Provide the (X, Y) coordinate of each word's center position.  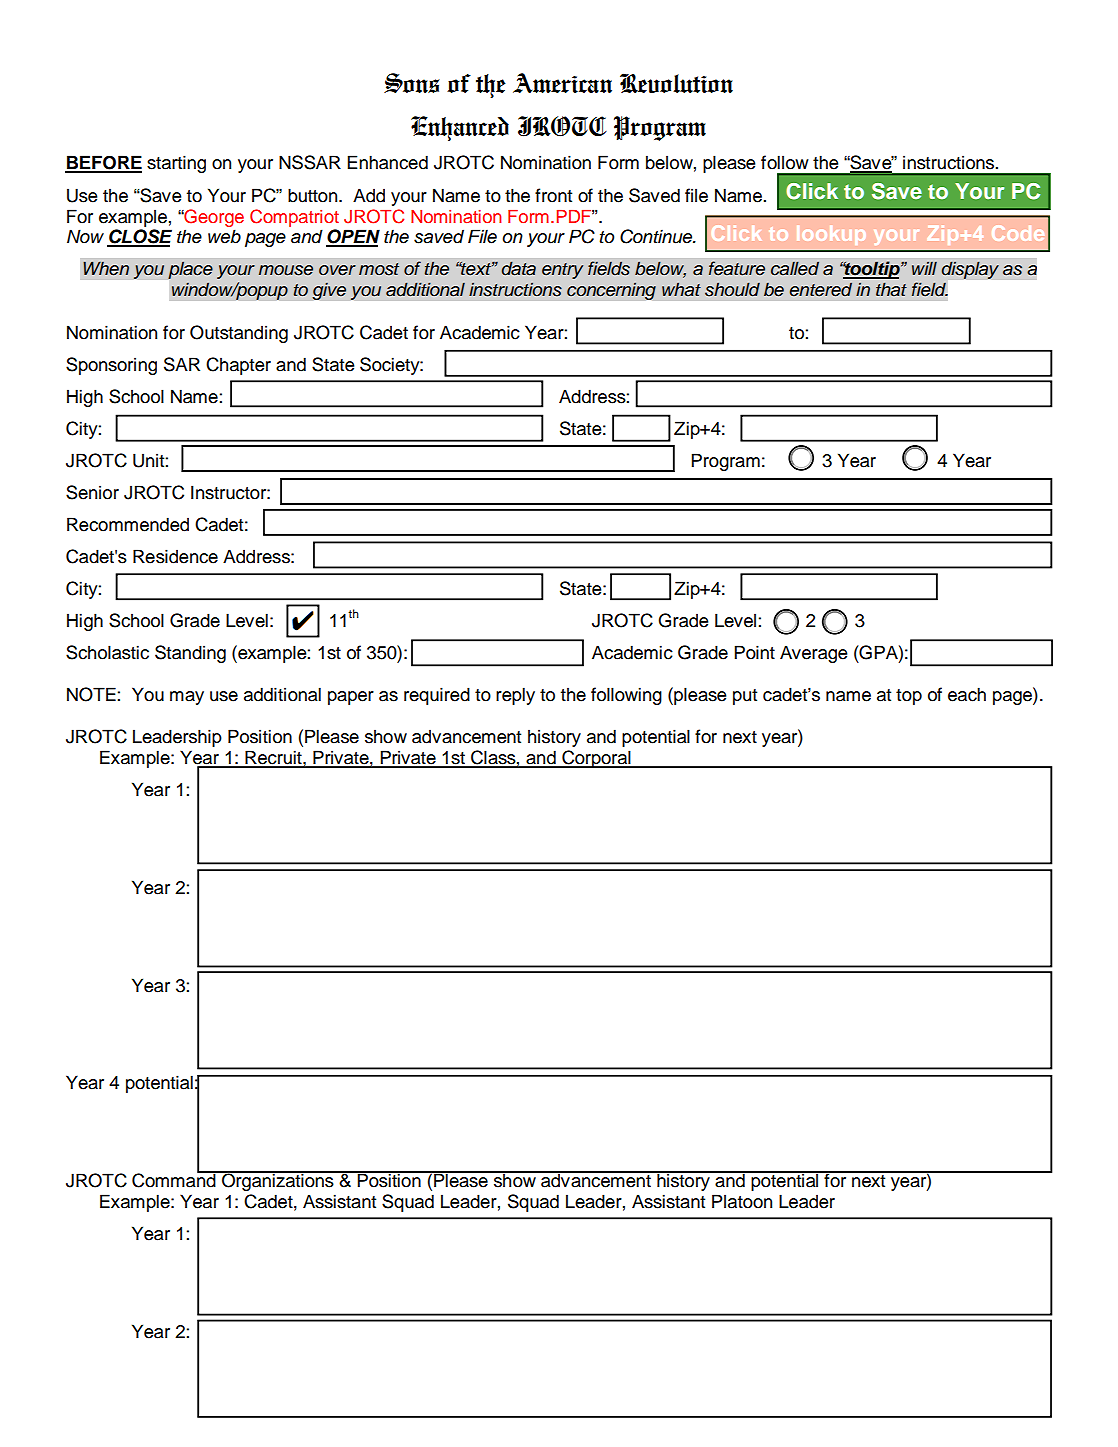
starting (176, 164)
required (437, 696)
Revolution (676, 83)
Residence (175, 556)
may (187, 698)
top (909, 697)
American (562, 83)
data (519, 268)
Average (814, 654)
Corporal (596, 759)
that (891, 289)
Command (175, 1179)
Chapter (238, 366)
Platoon (742, 1201)
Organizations (278, 1181)
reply (515, 696)
